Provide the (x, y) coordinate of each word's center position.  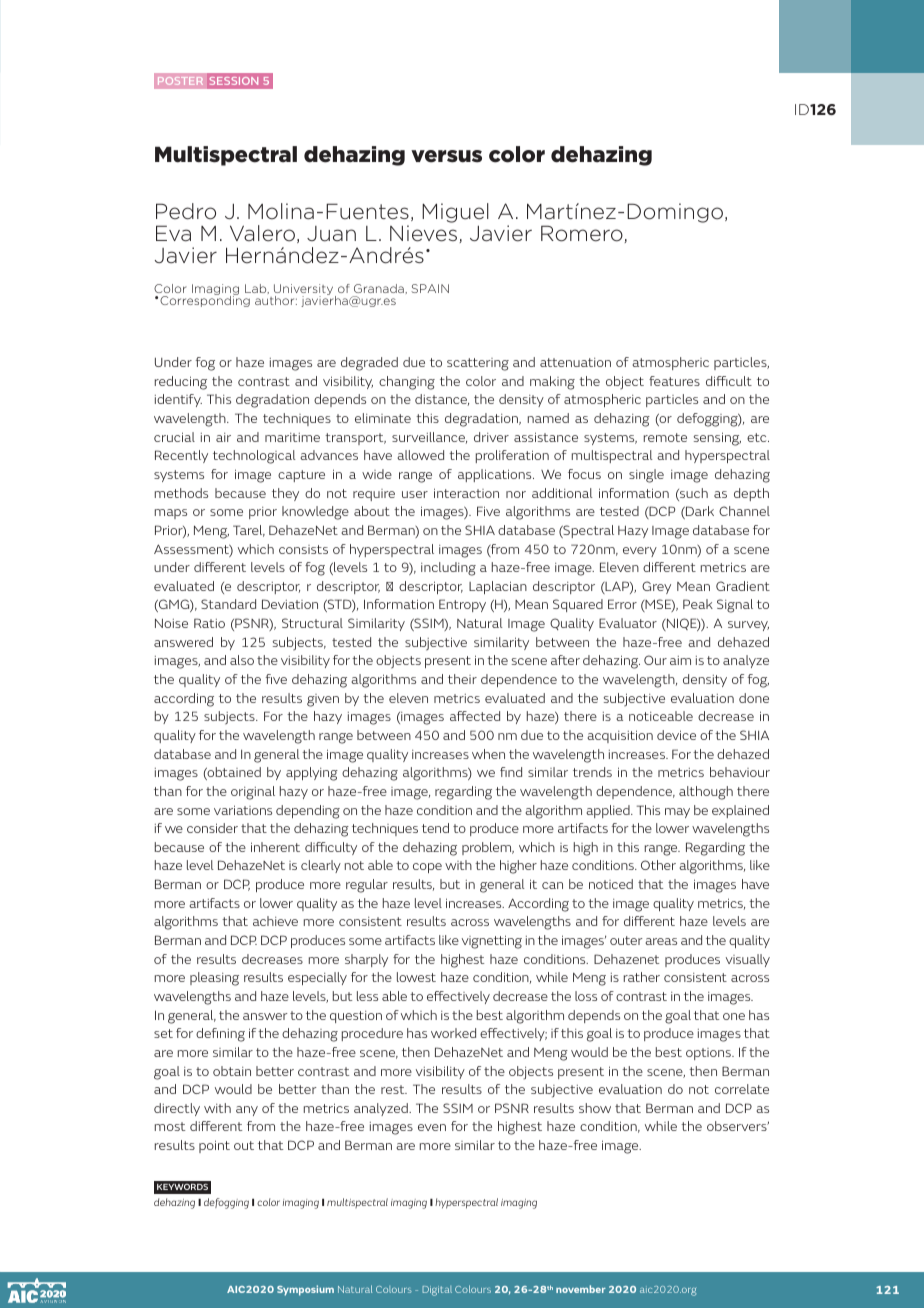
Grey (656, 587)
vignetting (492, 942)
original (253, 793)
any (247, 1111)
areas (661, 941)
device (676, 735)
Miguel (455, 213)
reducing (181, 383)
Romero (583, 234)
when (488, 754)
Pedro (186, 211)
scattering (478, 364)
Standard (228, 604)
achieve (275, 921)
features (674, 381)
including (448, 569)
